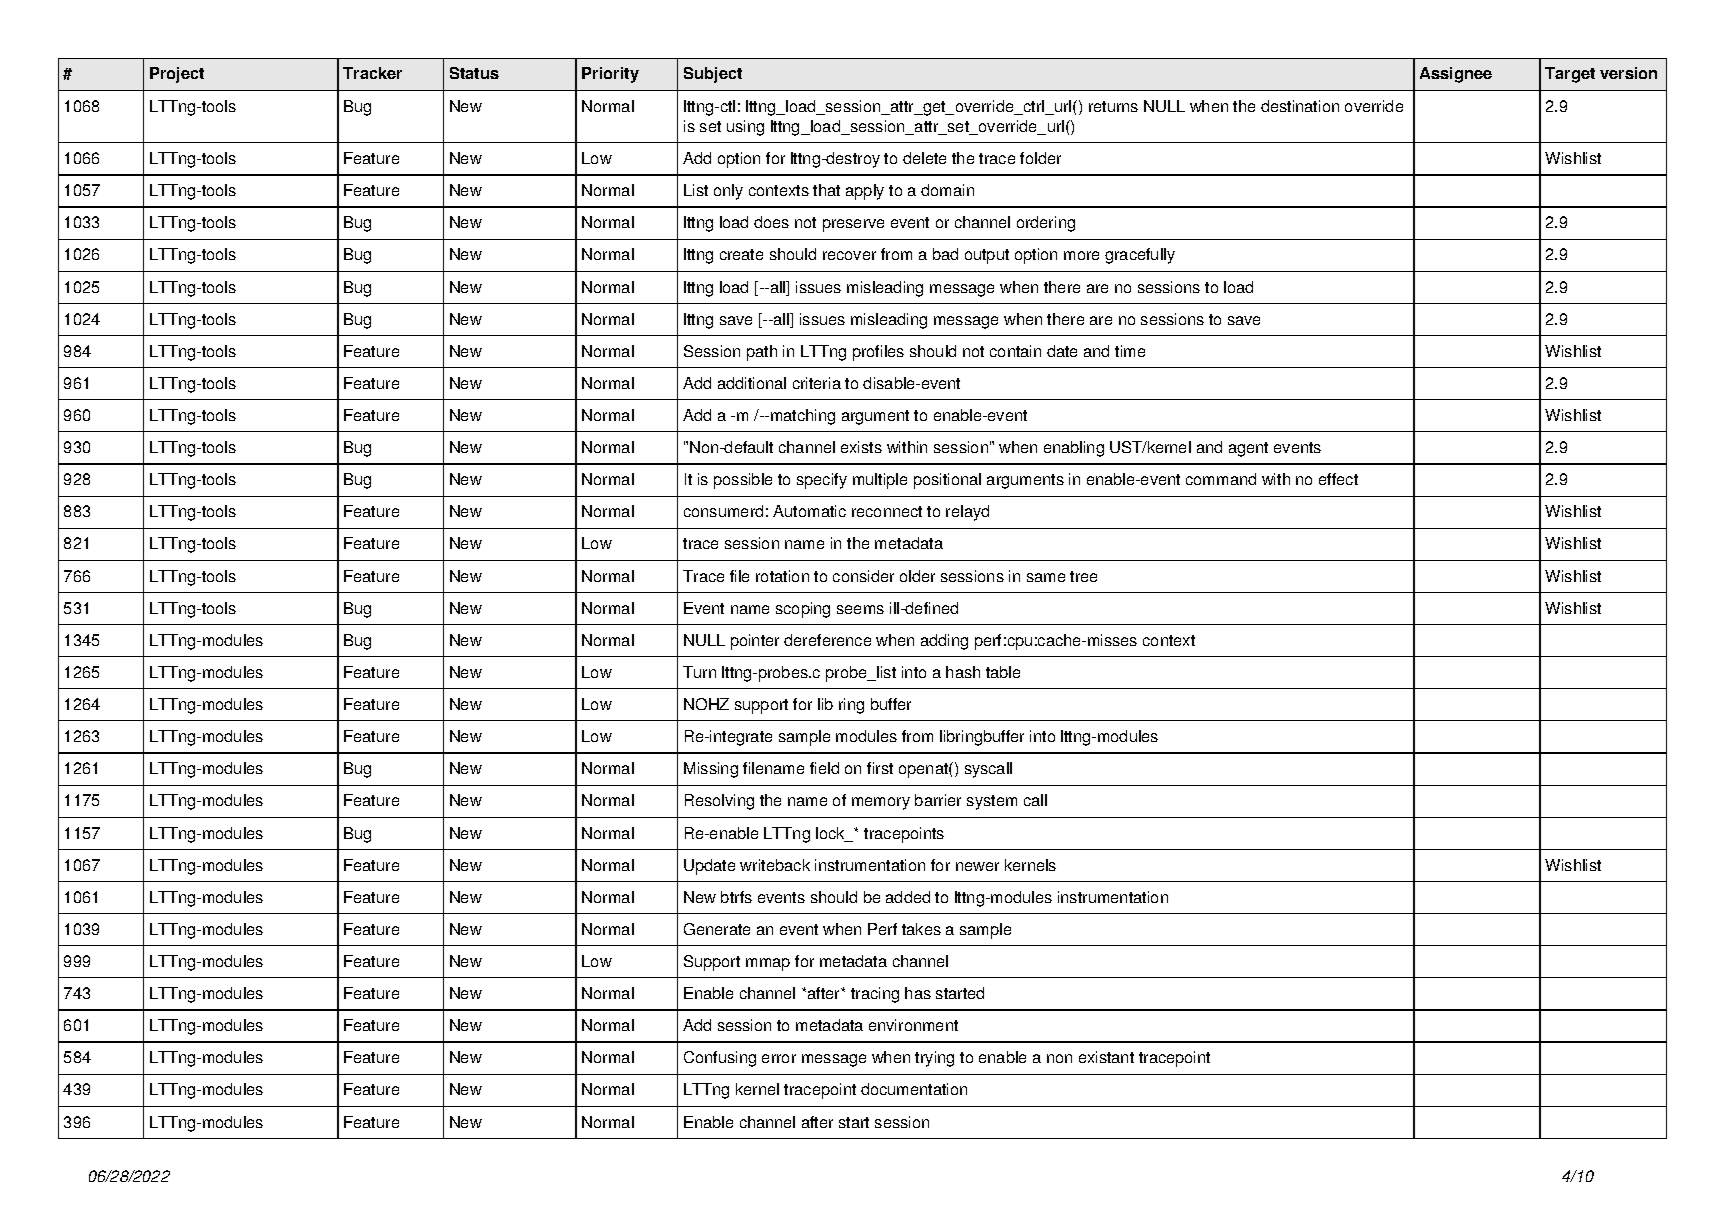 The height and width of the image is (1220, 1725). I want to click on system, so click(992, 802).
